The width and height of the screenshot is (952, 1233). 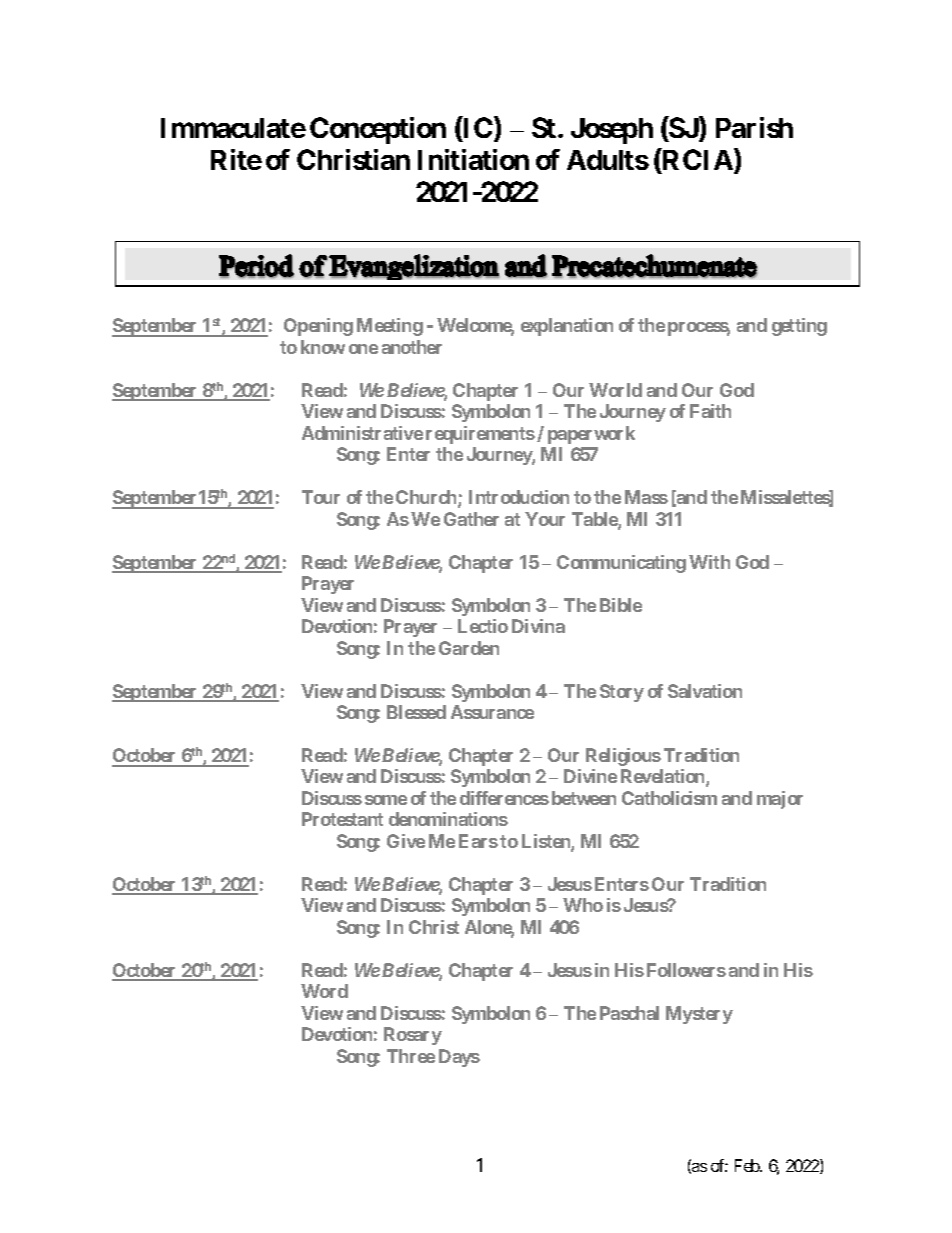 What do you see at coordinates (621, 605) in the screenshot?
I see `Bible` at bounding box center [621, 605].
